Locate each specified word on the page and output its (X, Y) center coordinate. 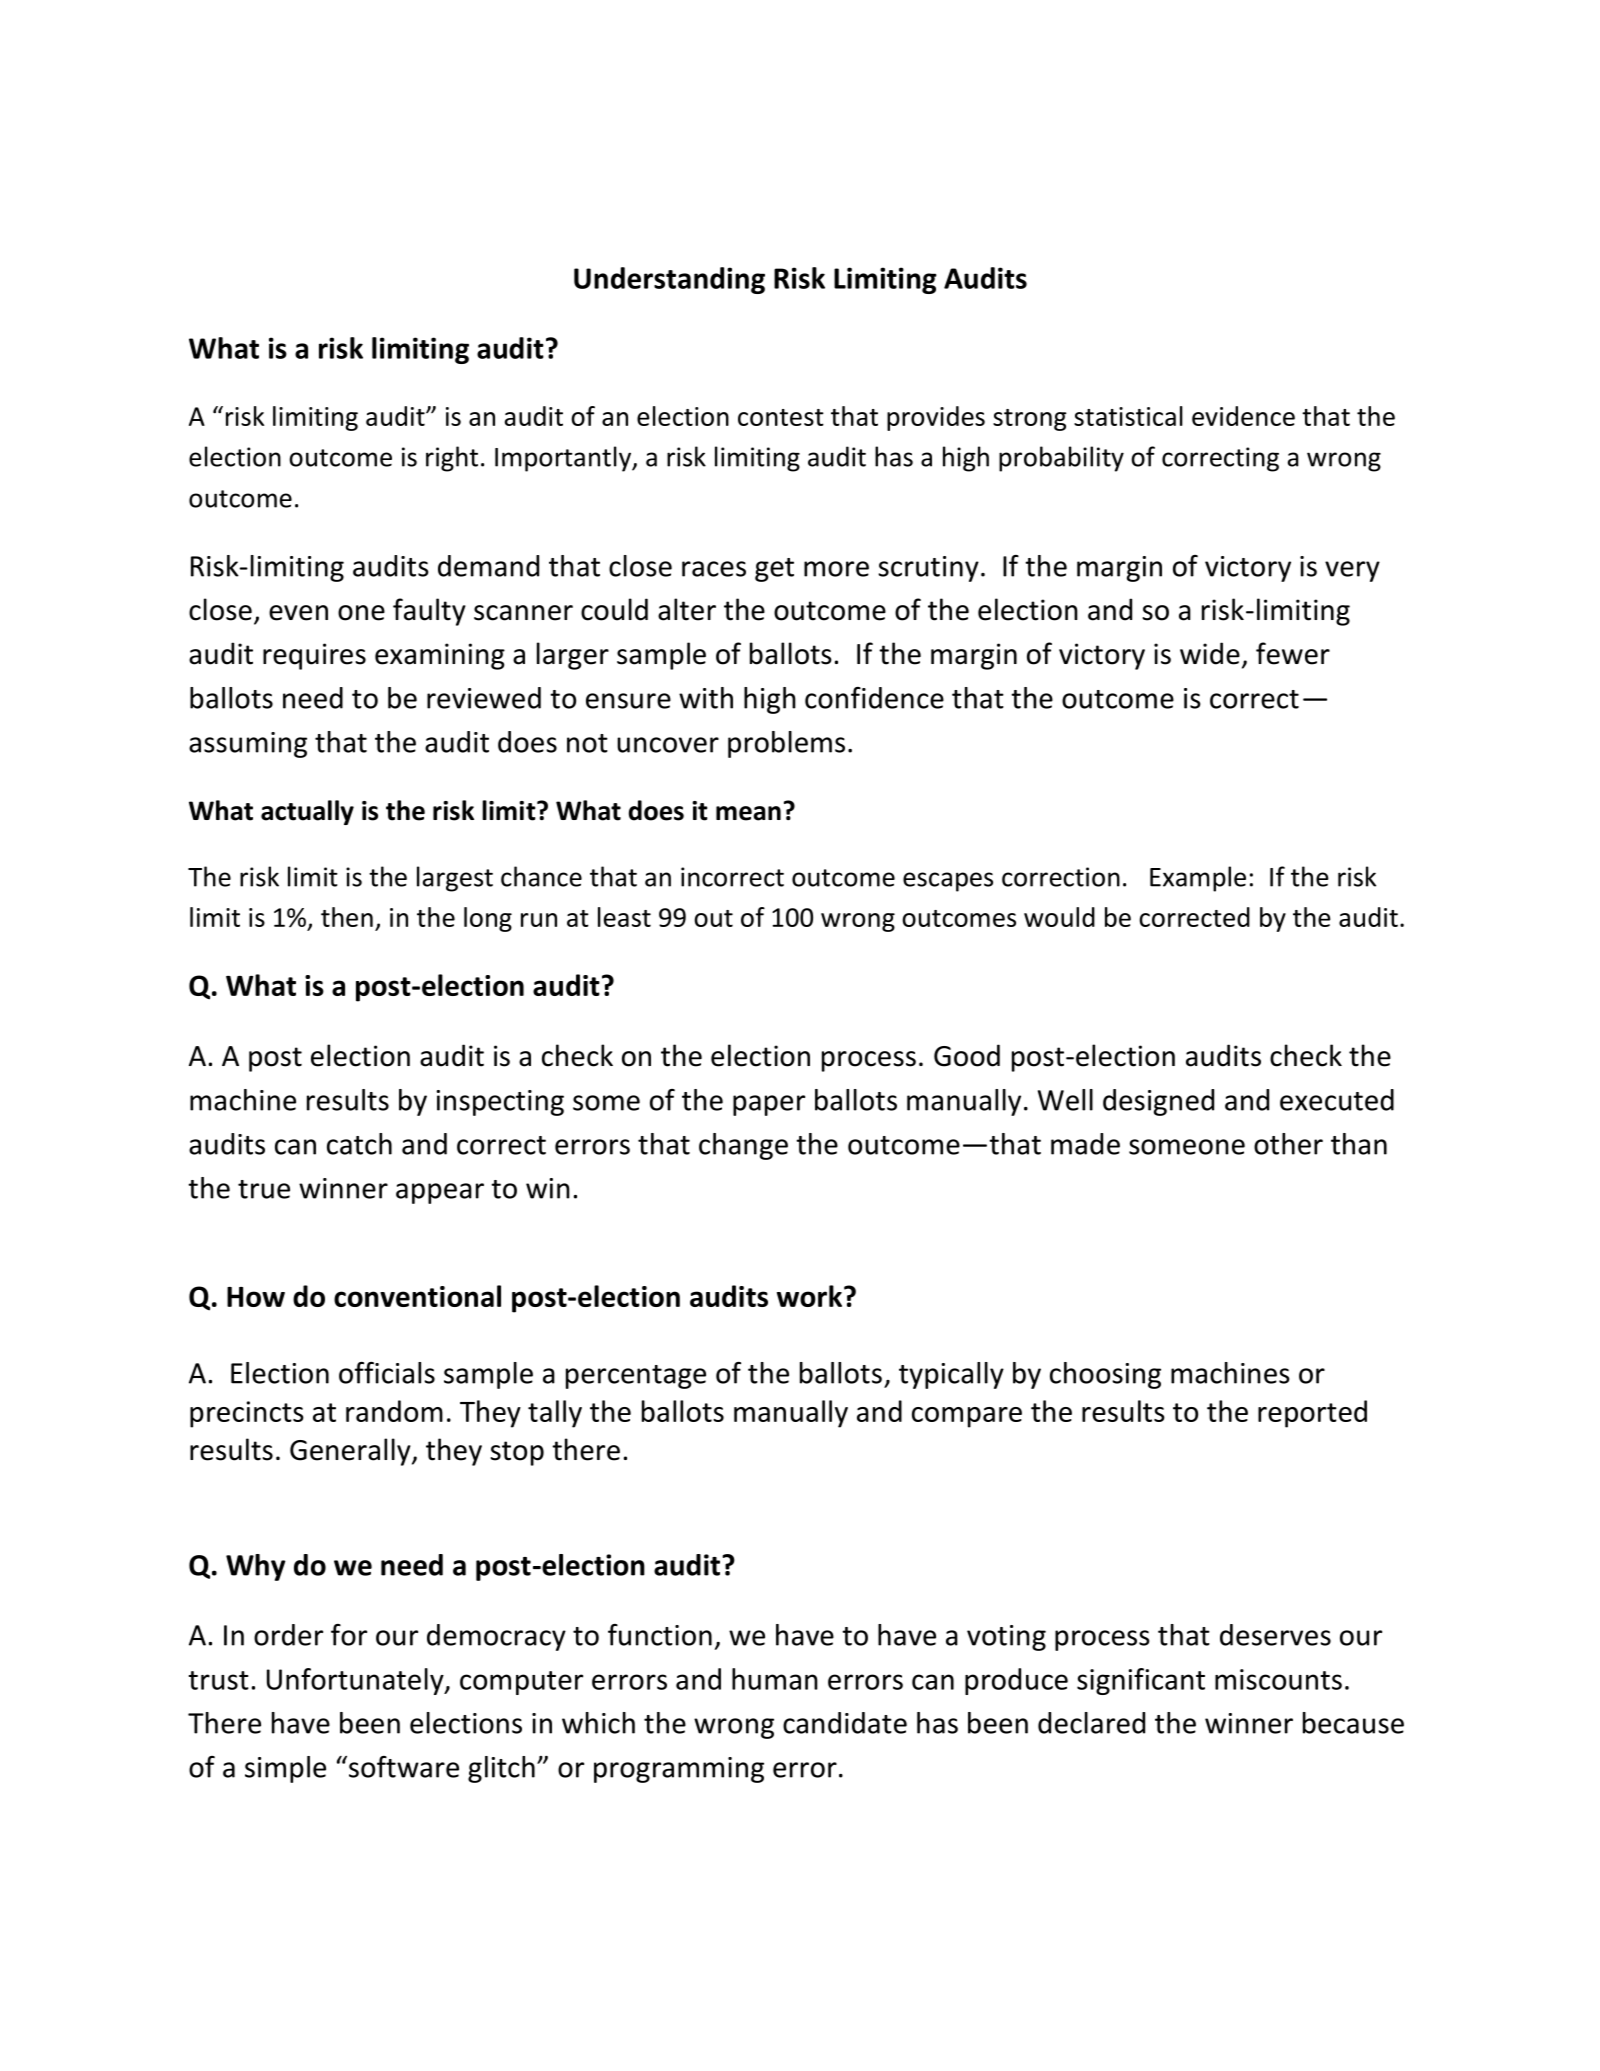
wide (1210, 653)
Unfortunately (356, 1681)
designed (1158, 1102)
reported (1312, 1414)
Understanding (669, 280)
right (452, 459)
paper (769, 1105)
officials (387, 1373)
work (809, 1296)
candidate (845, 1723)
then (347, 917)
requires (314, 656)
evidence (1243, 416)
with (706, 698)
